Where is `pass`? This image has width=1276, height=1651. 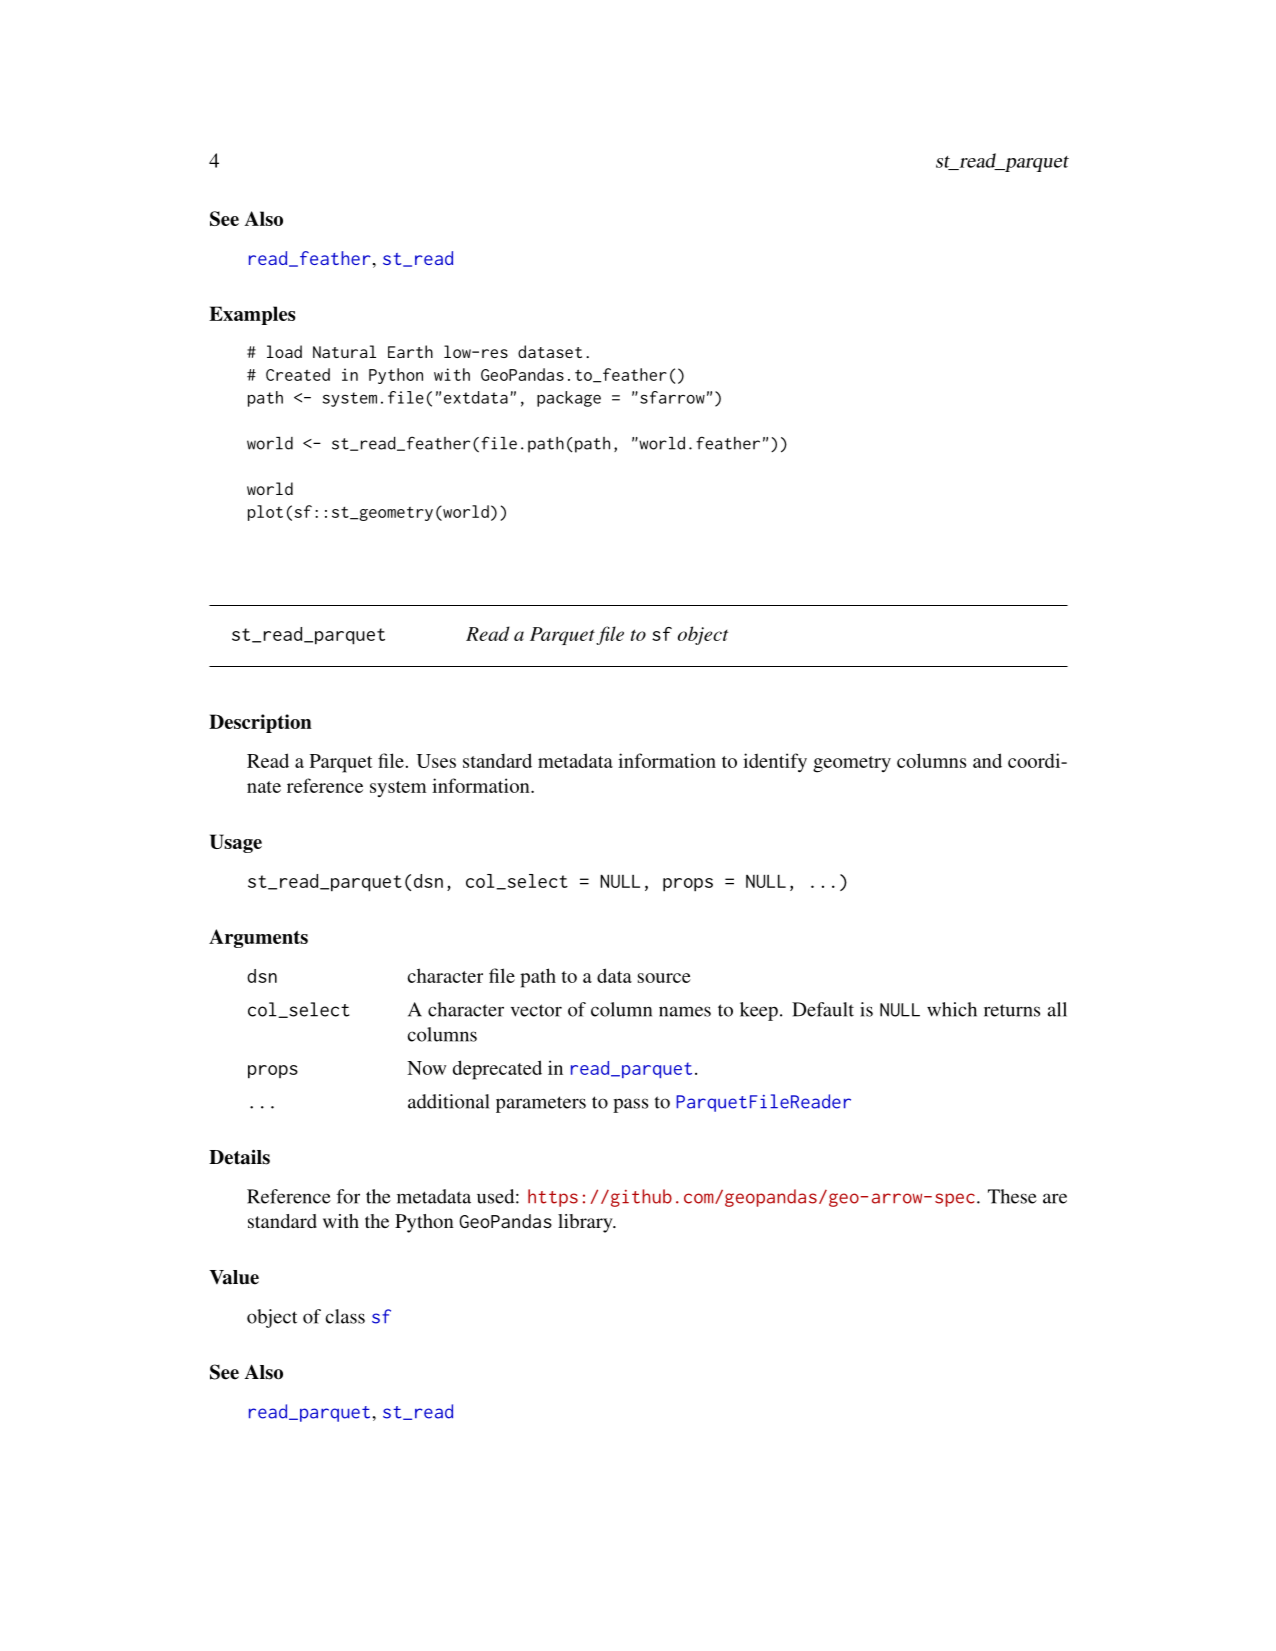
pass is located at coordinates (630, 1105).
